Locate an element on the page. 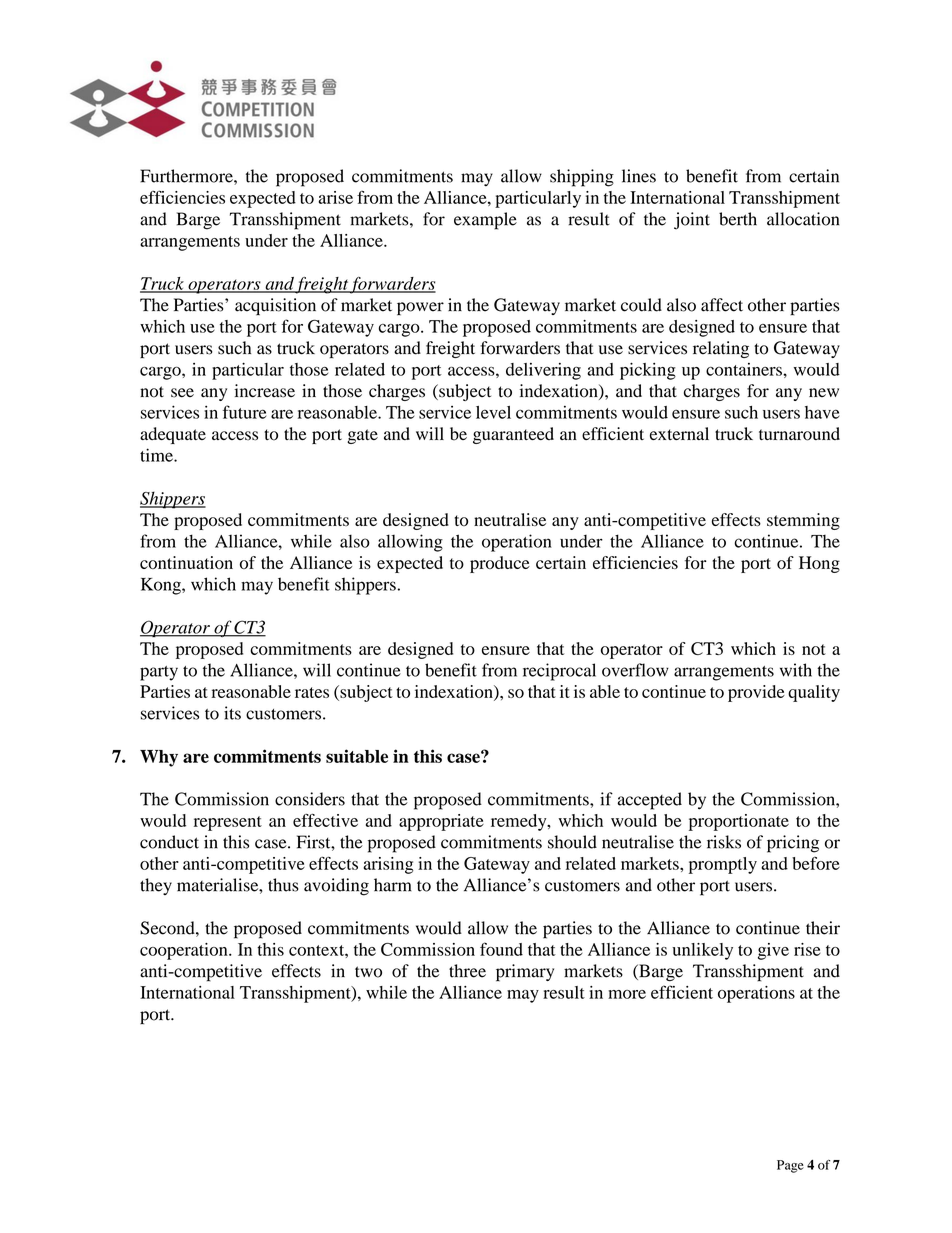  berth is located at coordinates (738, 219).
